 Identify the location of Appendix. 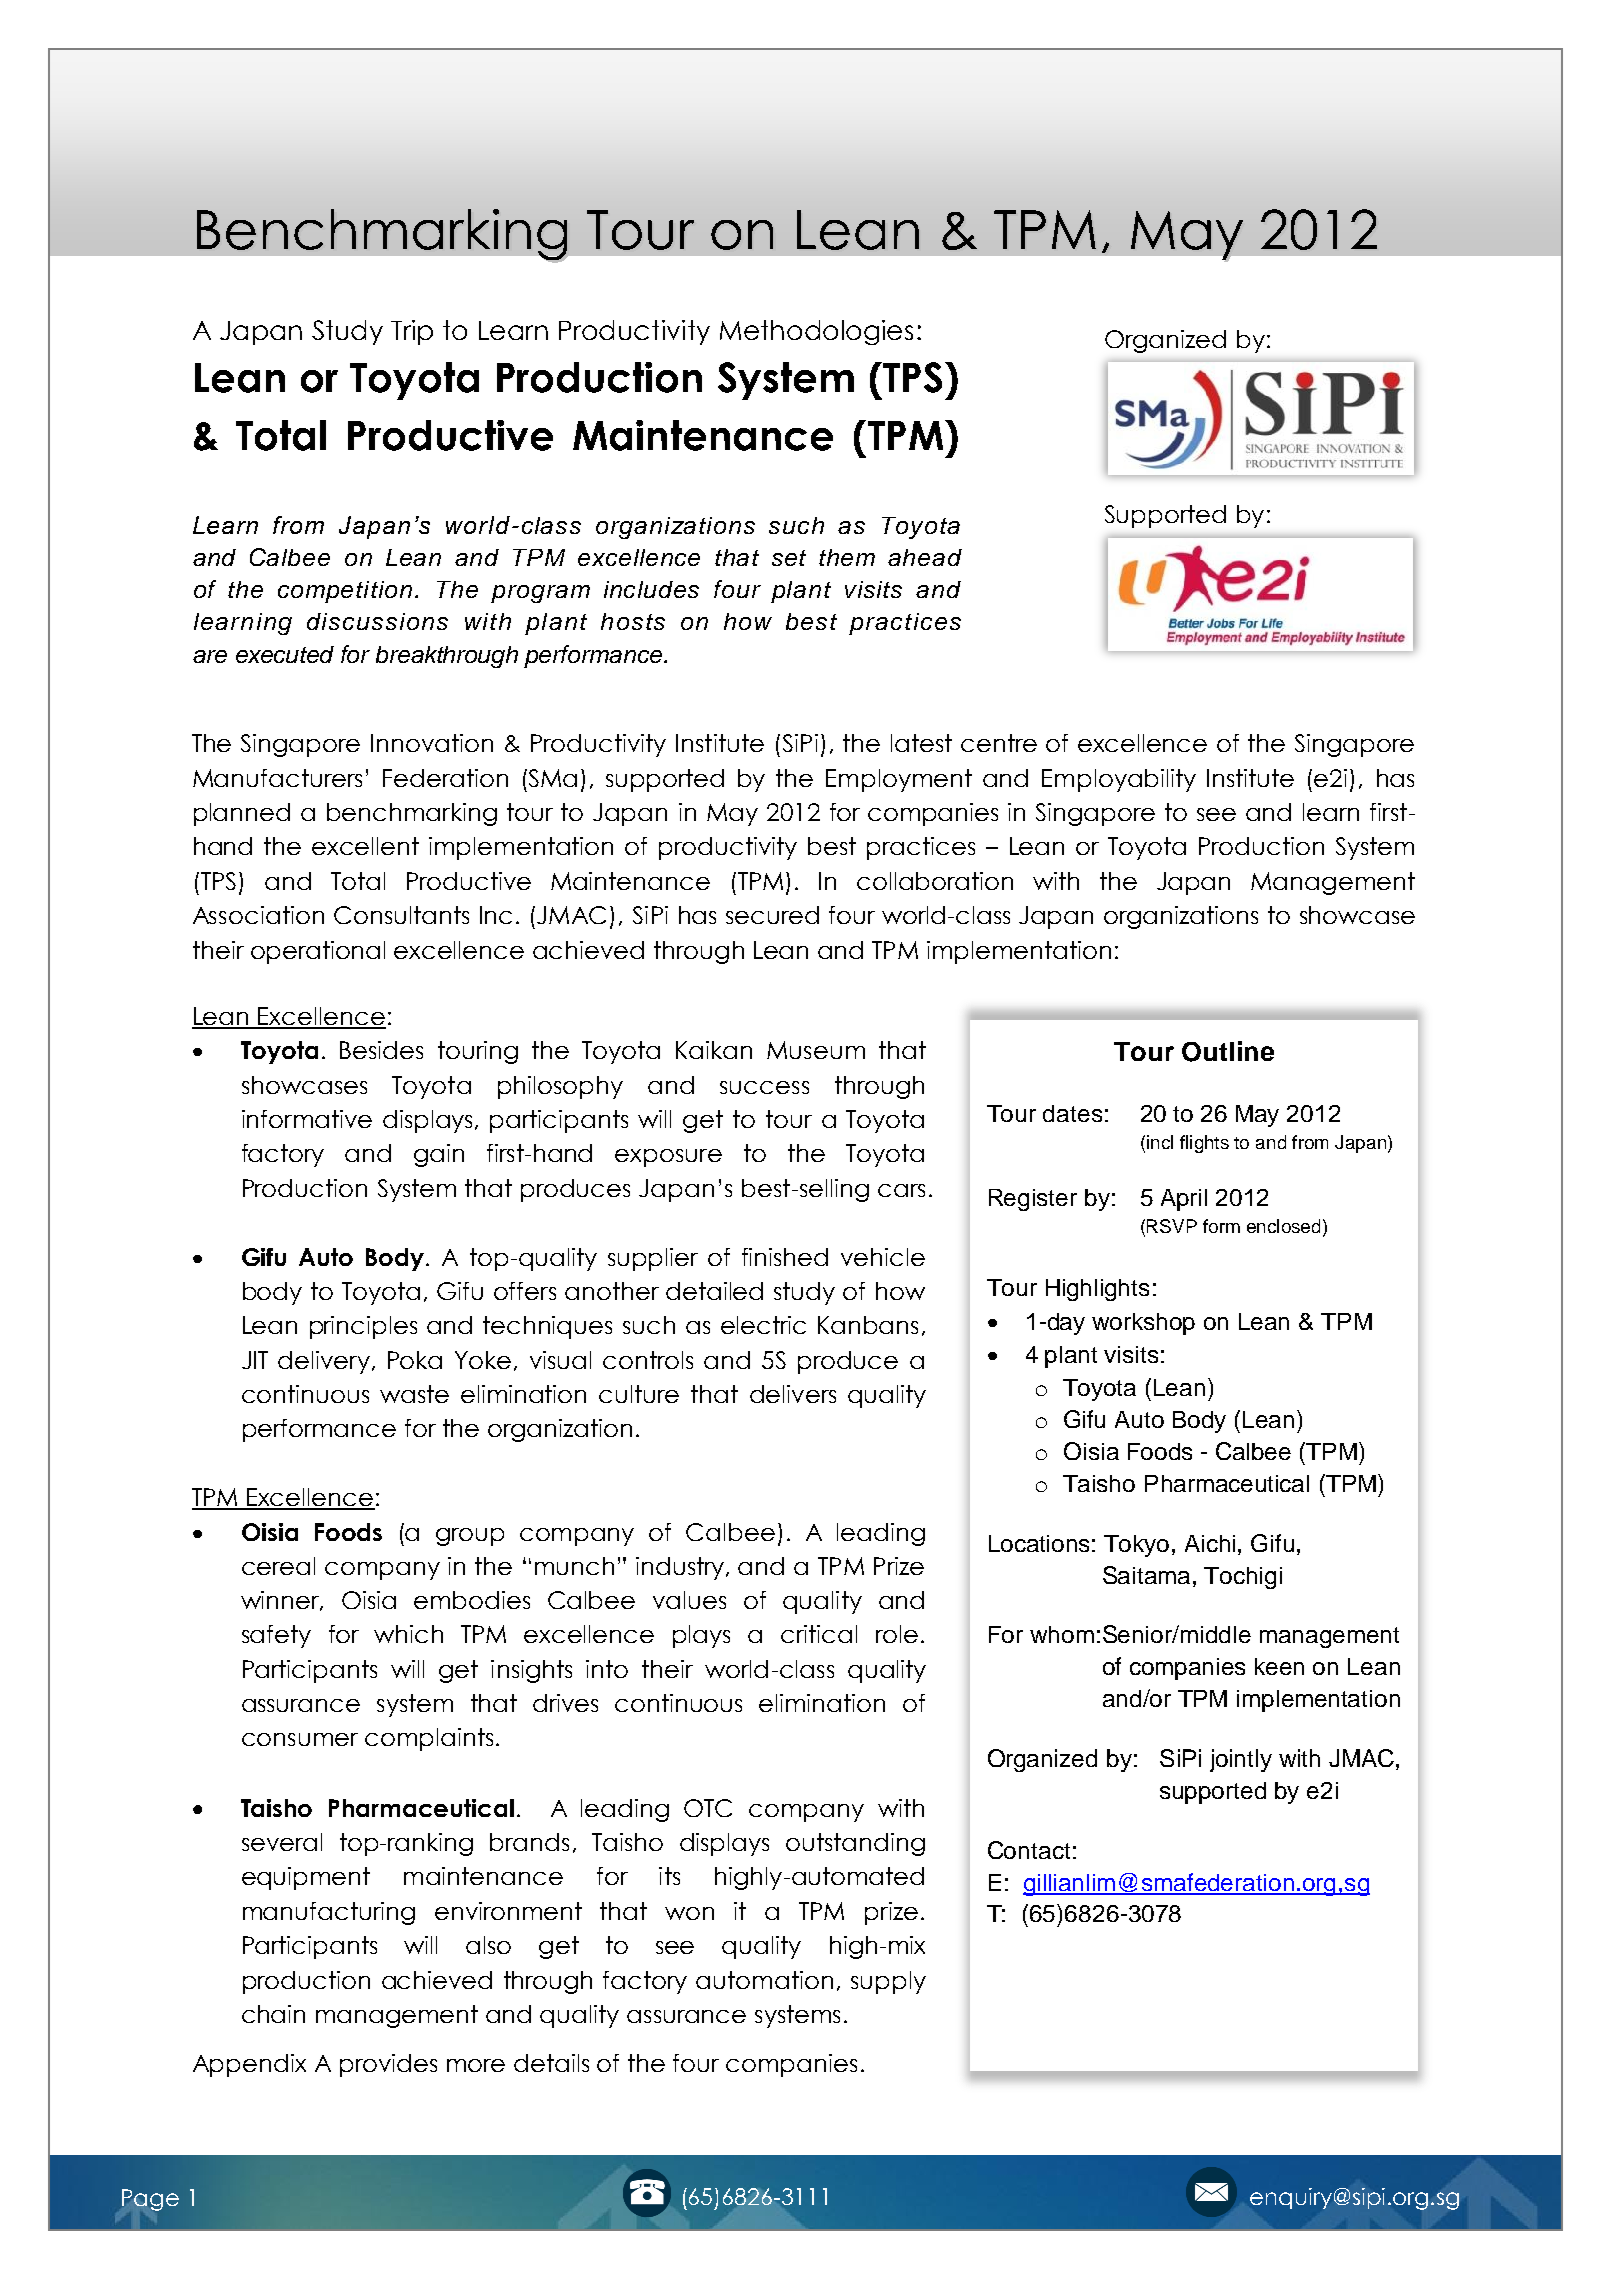
(249, 2065).
